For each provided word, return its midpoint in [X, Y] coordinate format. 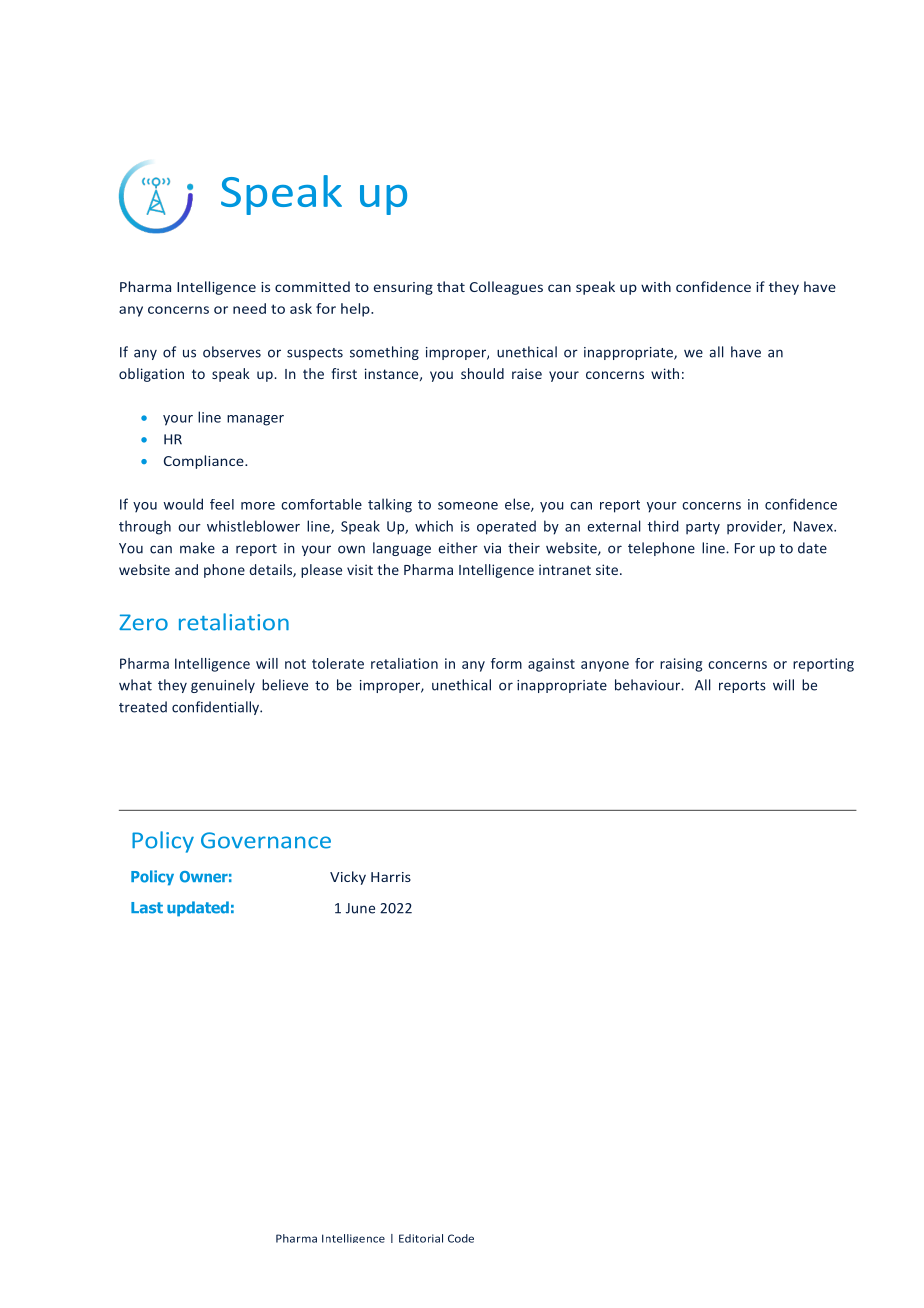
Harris [391, 877]
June [360, 908]
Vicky [348, 878]
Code [461, 1238]
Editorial [421, 1238]
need [249, 308]
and [186, 569]
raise [527, 373]
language [402, 549]
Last [147, 908]
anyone [605, 666]
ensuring [403, 288]
